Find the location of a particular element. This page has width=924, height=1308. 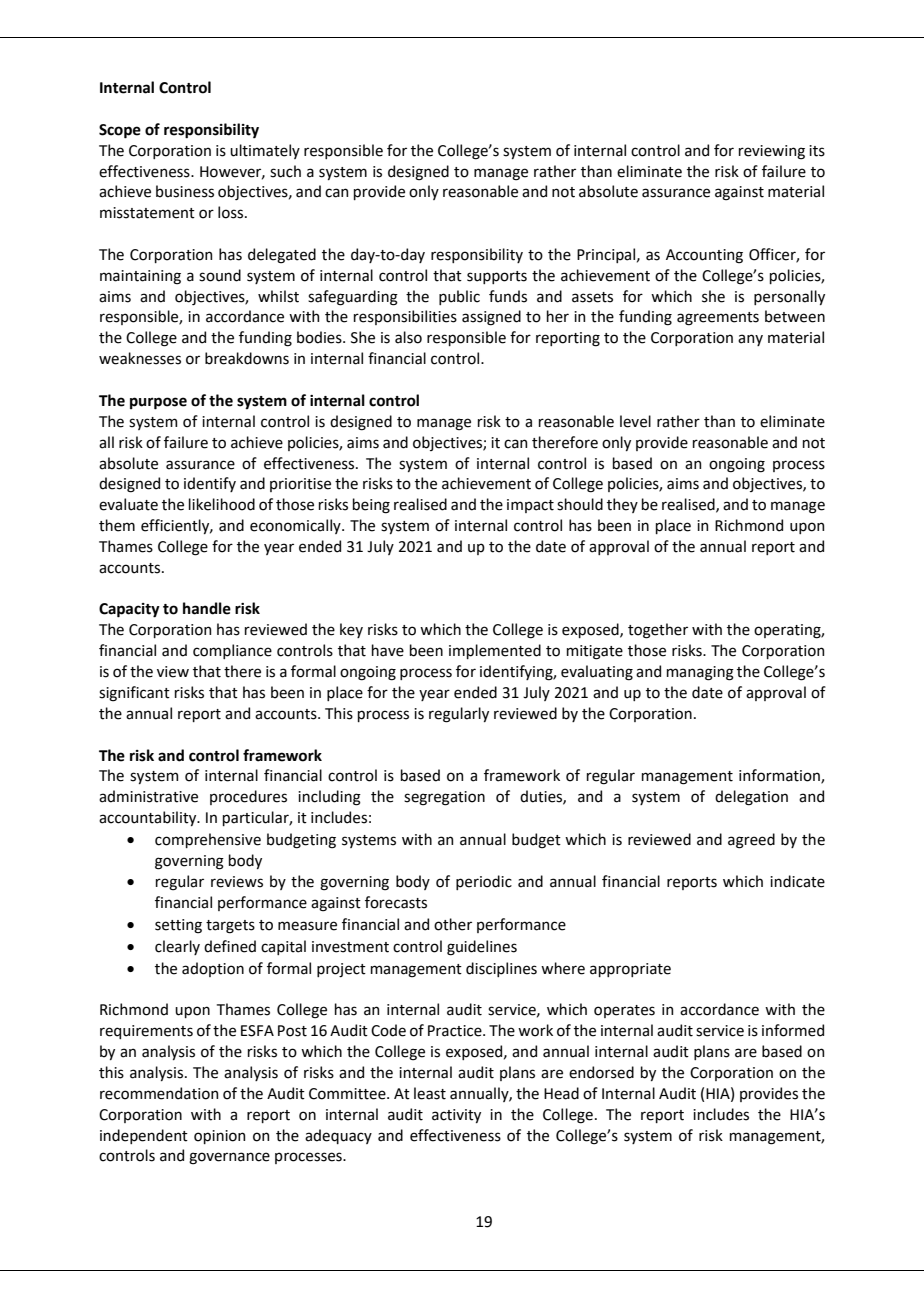

comprehensive is located at coordinates (208, 840).
